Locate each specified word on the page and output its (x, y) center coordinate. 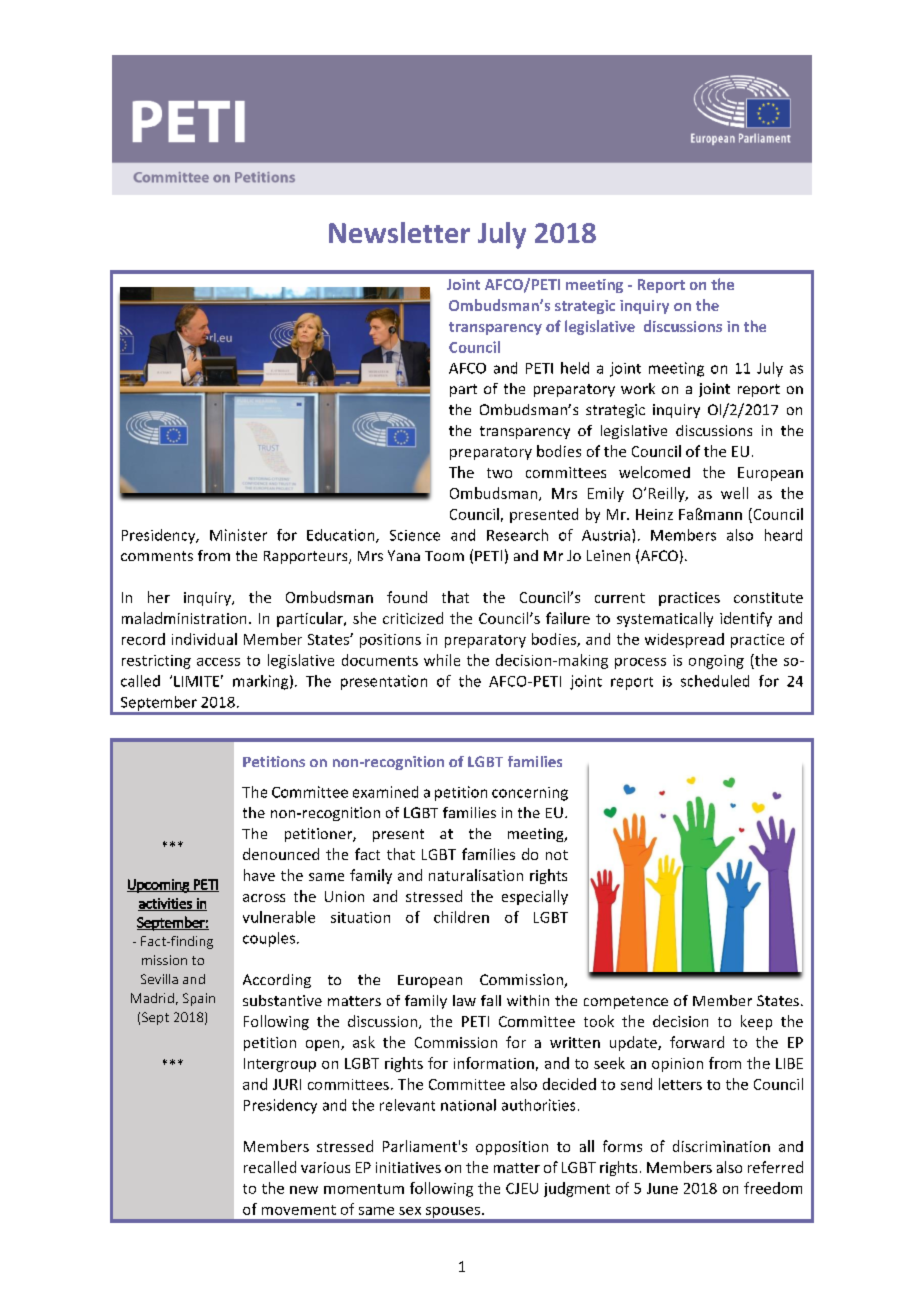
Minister (238, 535)
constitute (768, 597)
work (638, 388)
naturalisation (476, 875)
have (259, 875)
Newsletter (399, 232)
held (575, 368)
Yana (404, 555)
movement (299, 1210)
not (557, 855)
